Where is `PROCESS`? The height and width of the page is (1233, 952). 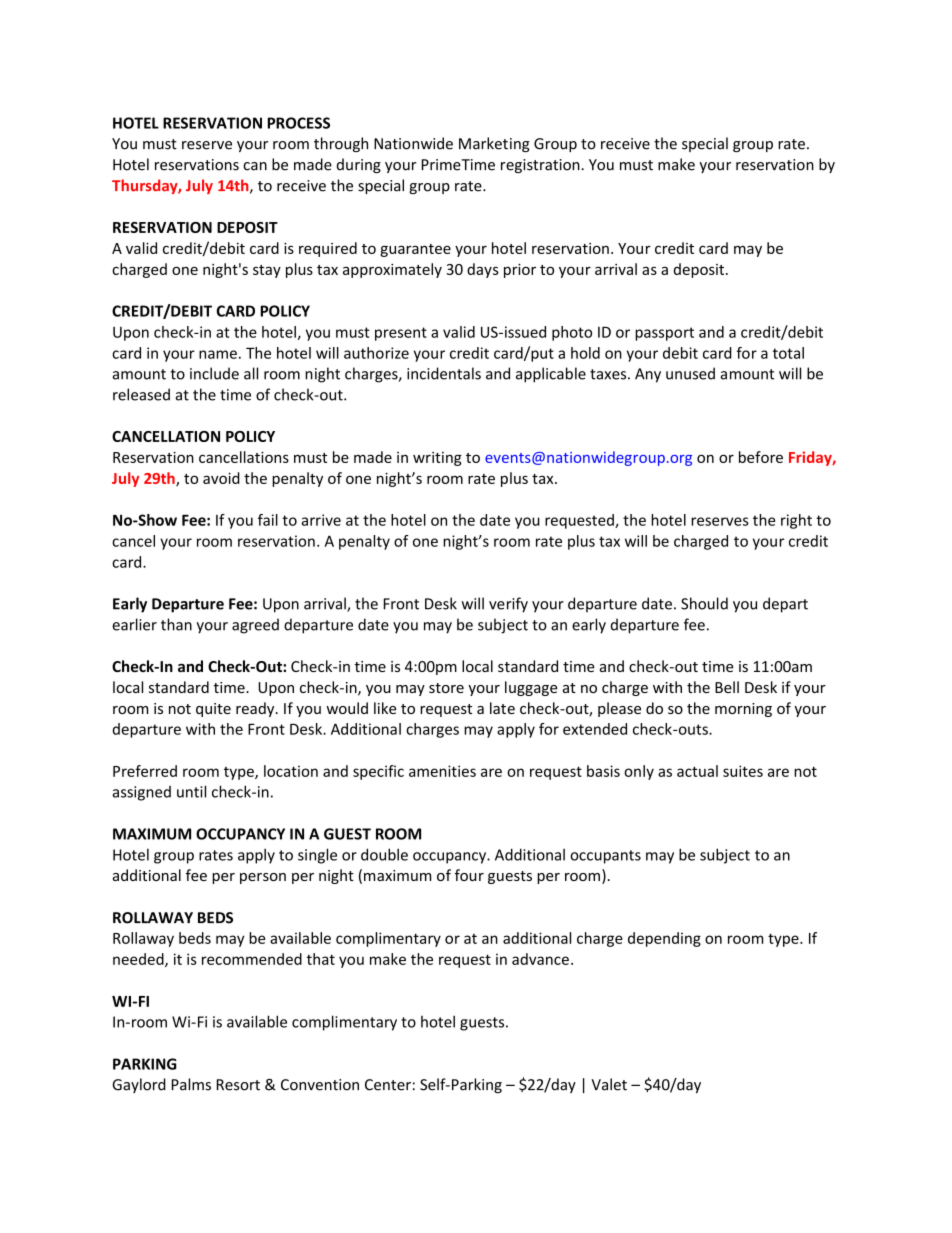 PROCESS is located at coordinates (298, 123).
